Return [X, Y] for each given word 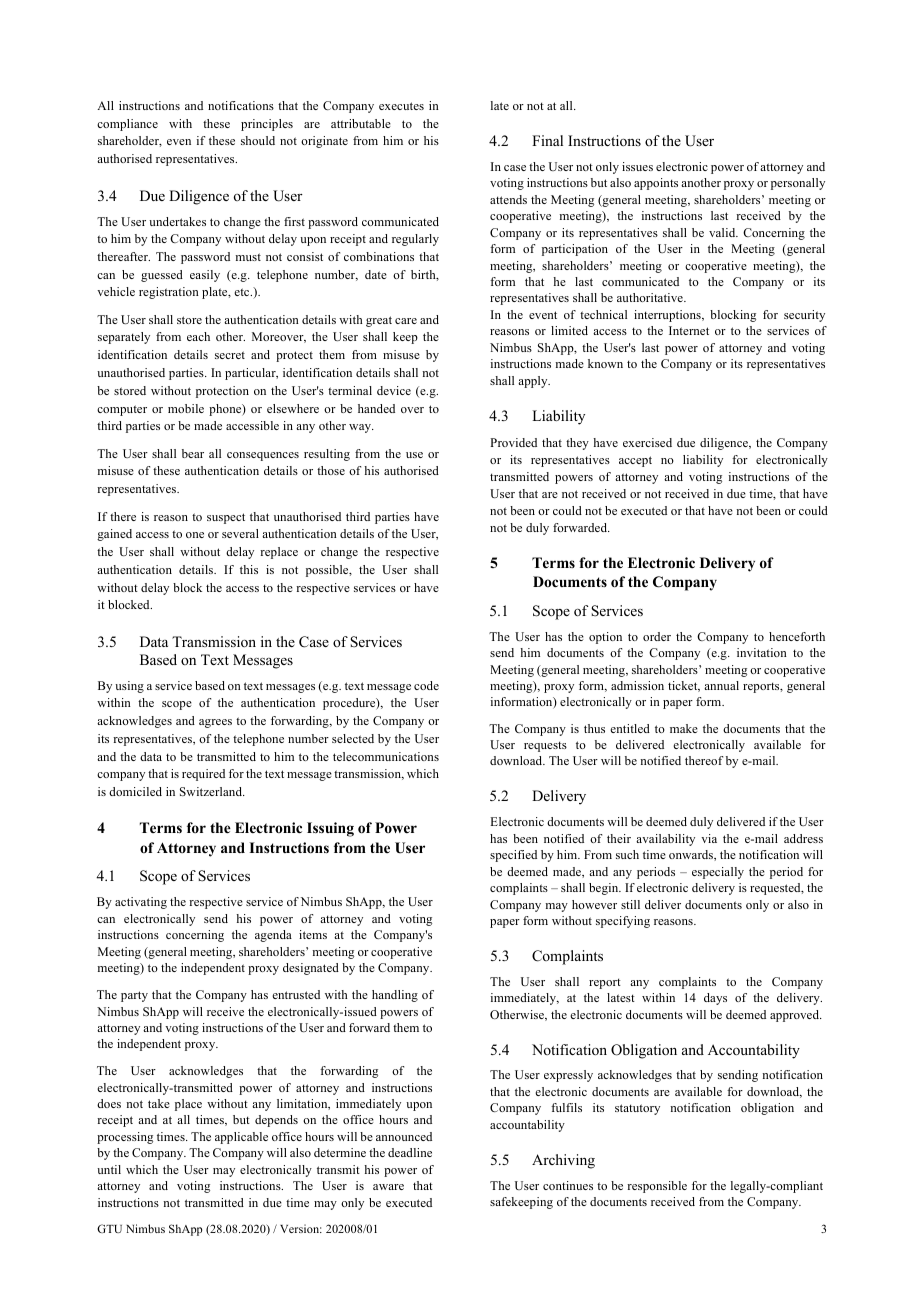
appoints [656, 184]
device [394, 390]
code [426, 685]
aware [388, 1187]
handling [395, 996]
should [258, 140]
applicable [241, 1138]
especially [718, 873]
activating [141, 903]
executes [401, 106]
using [129, 687]
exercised [647, 442]
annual [721, 685]
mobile [186, 408]
